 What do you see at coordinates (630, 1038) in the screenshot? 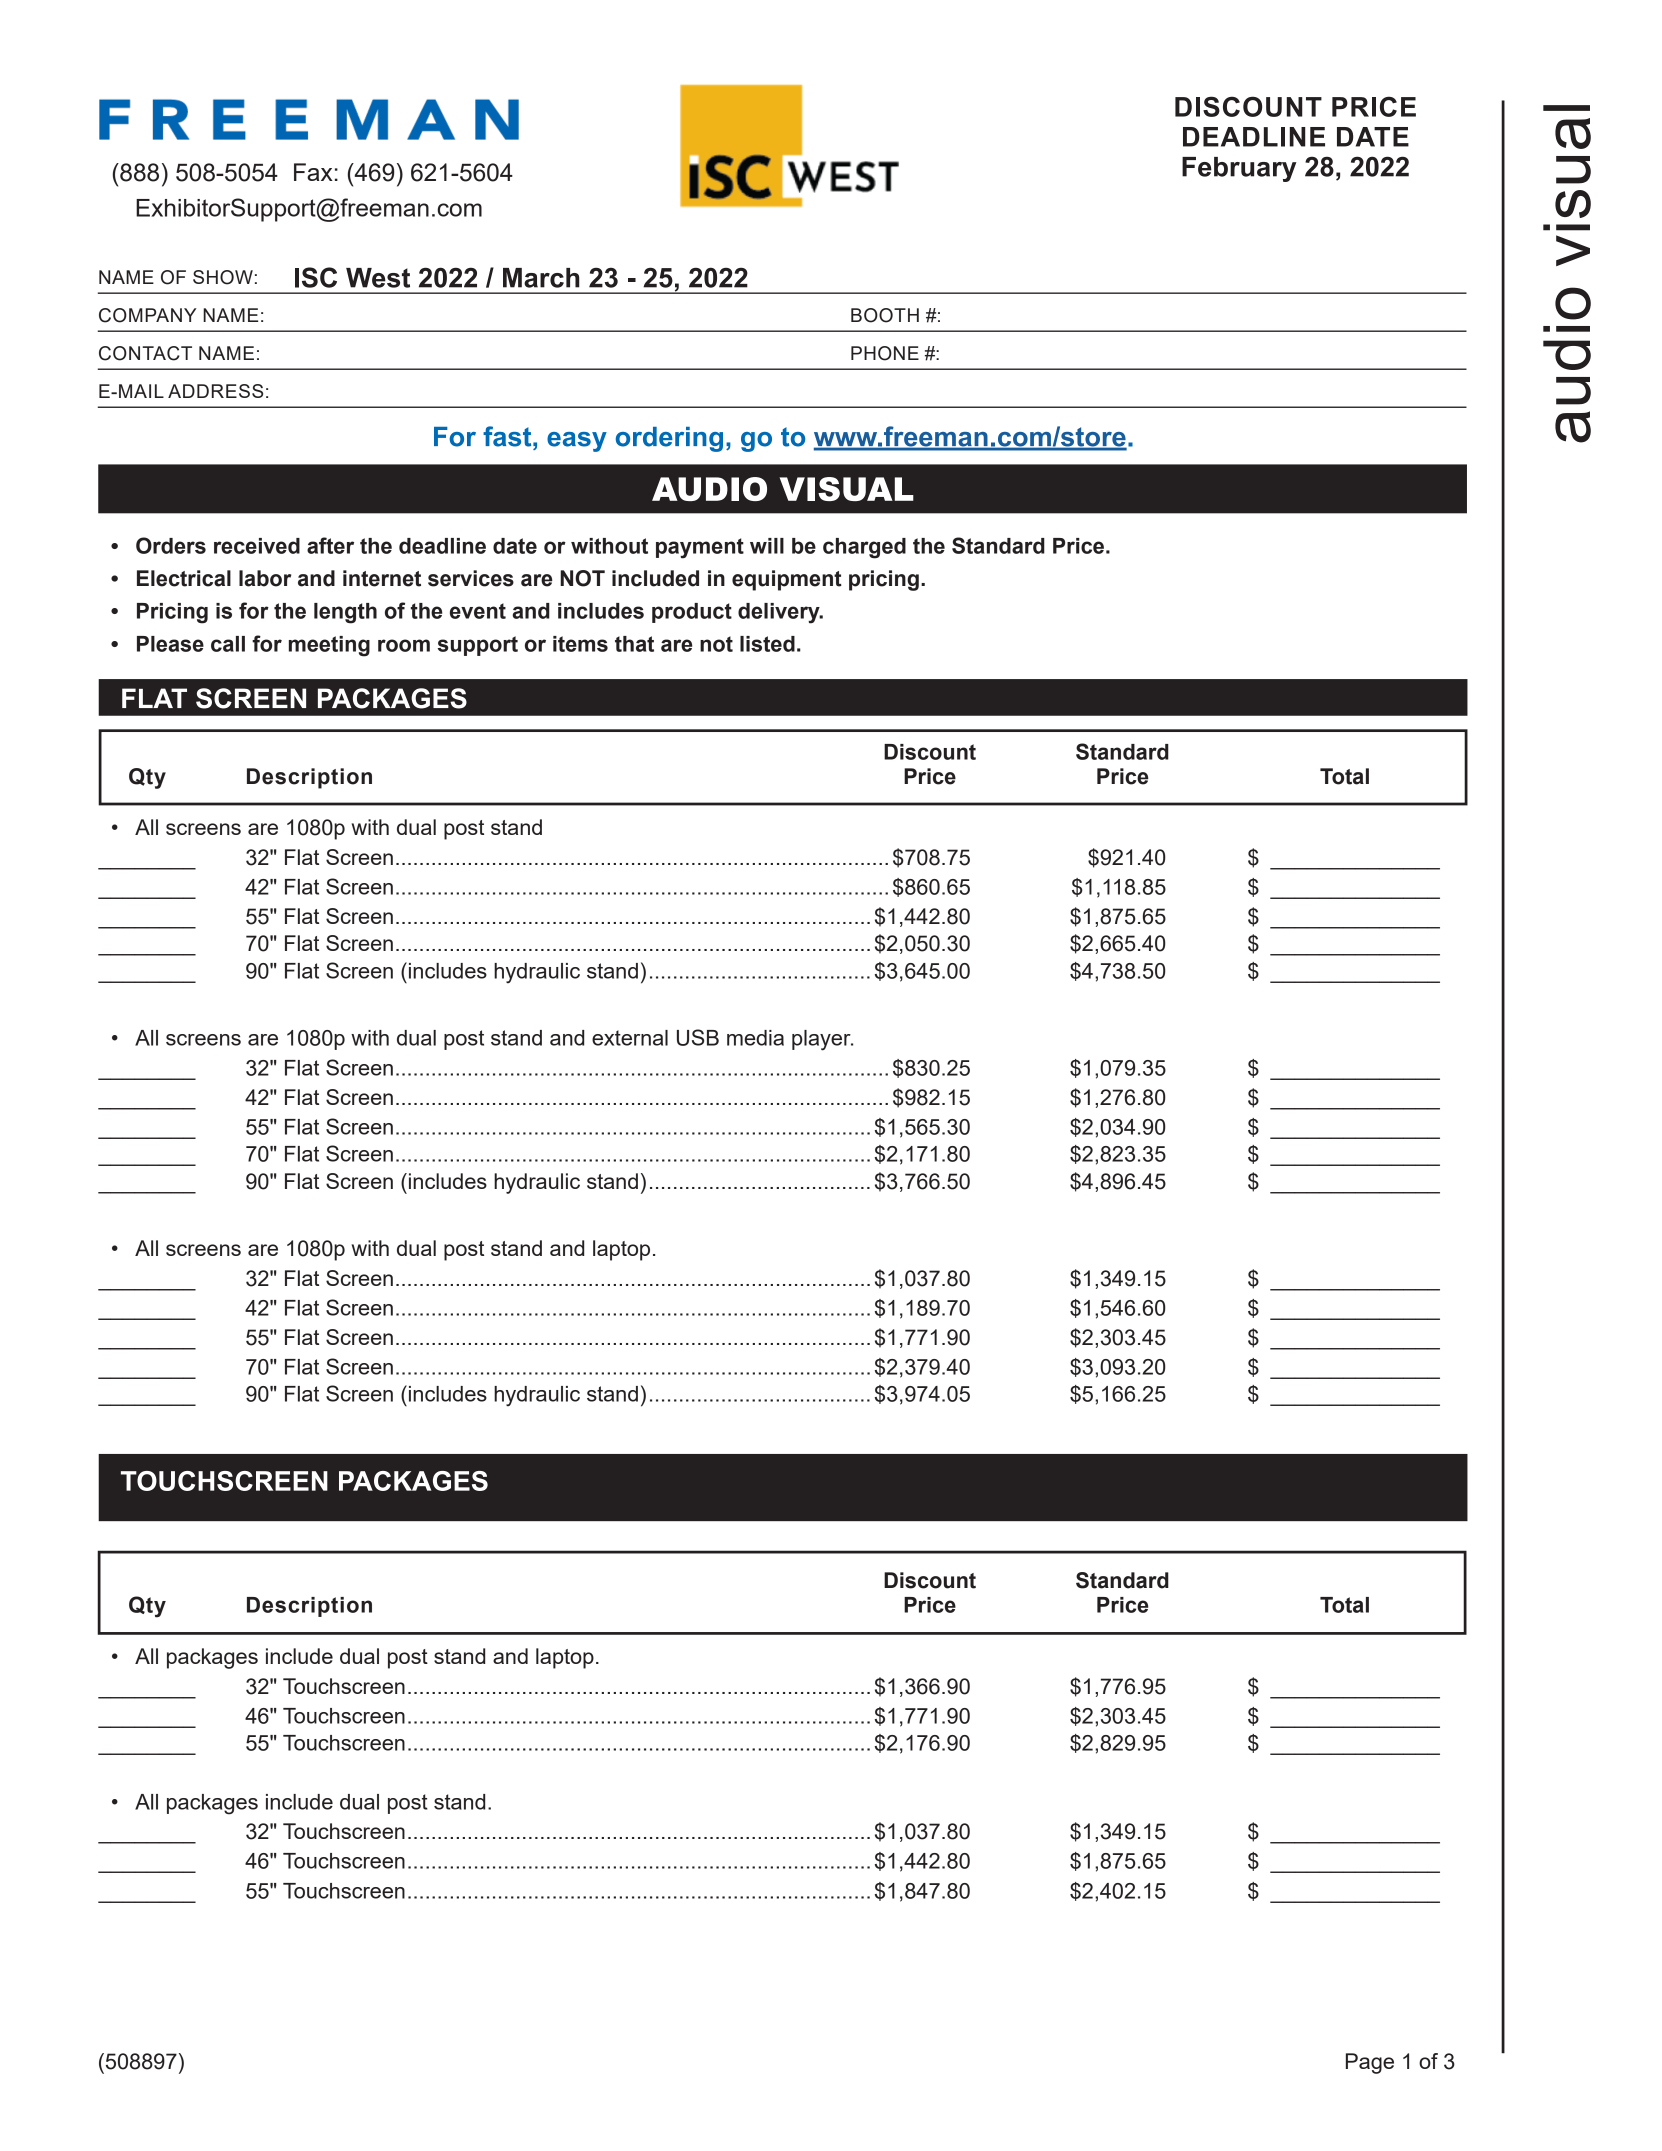
I see `external` at bounding box center [630, 1038].
